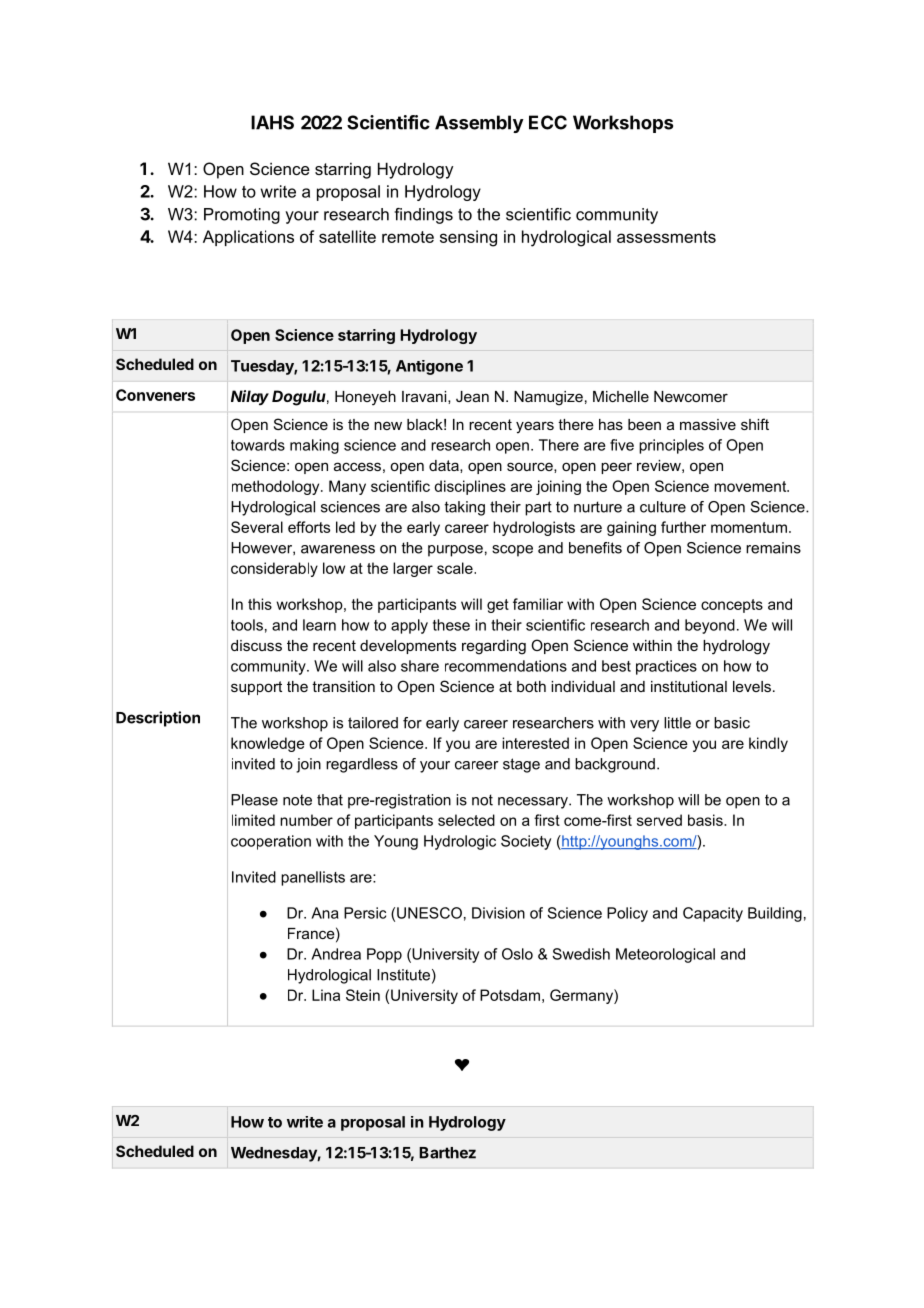 Image resolution: width=924 pixels, height=1308 pixels. What do you see at coordinates (242, 216) in the document?
I see `Promoting` at bounding box center [242, 216].
